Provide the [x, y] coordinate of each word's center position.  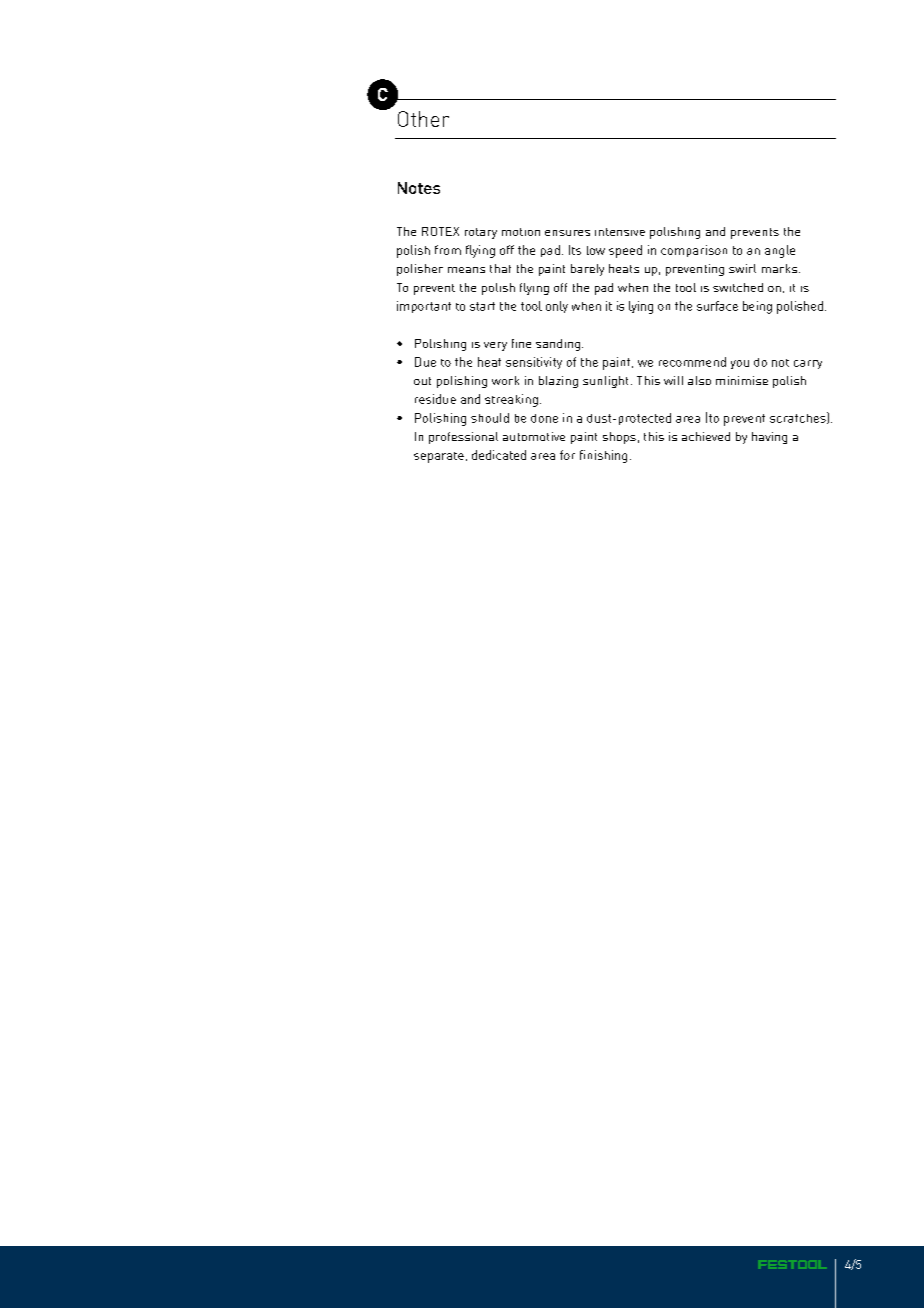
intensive [620, 232]
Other [423, 119]
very [495, 346]
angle [780, 251]
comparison [694, 251]
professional [463, 438]
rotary [481, 233]
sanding [558, 345]
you [740, 364]
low [596, 250]
